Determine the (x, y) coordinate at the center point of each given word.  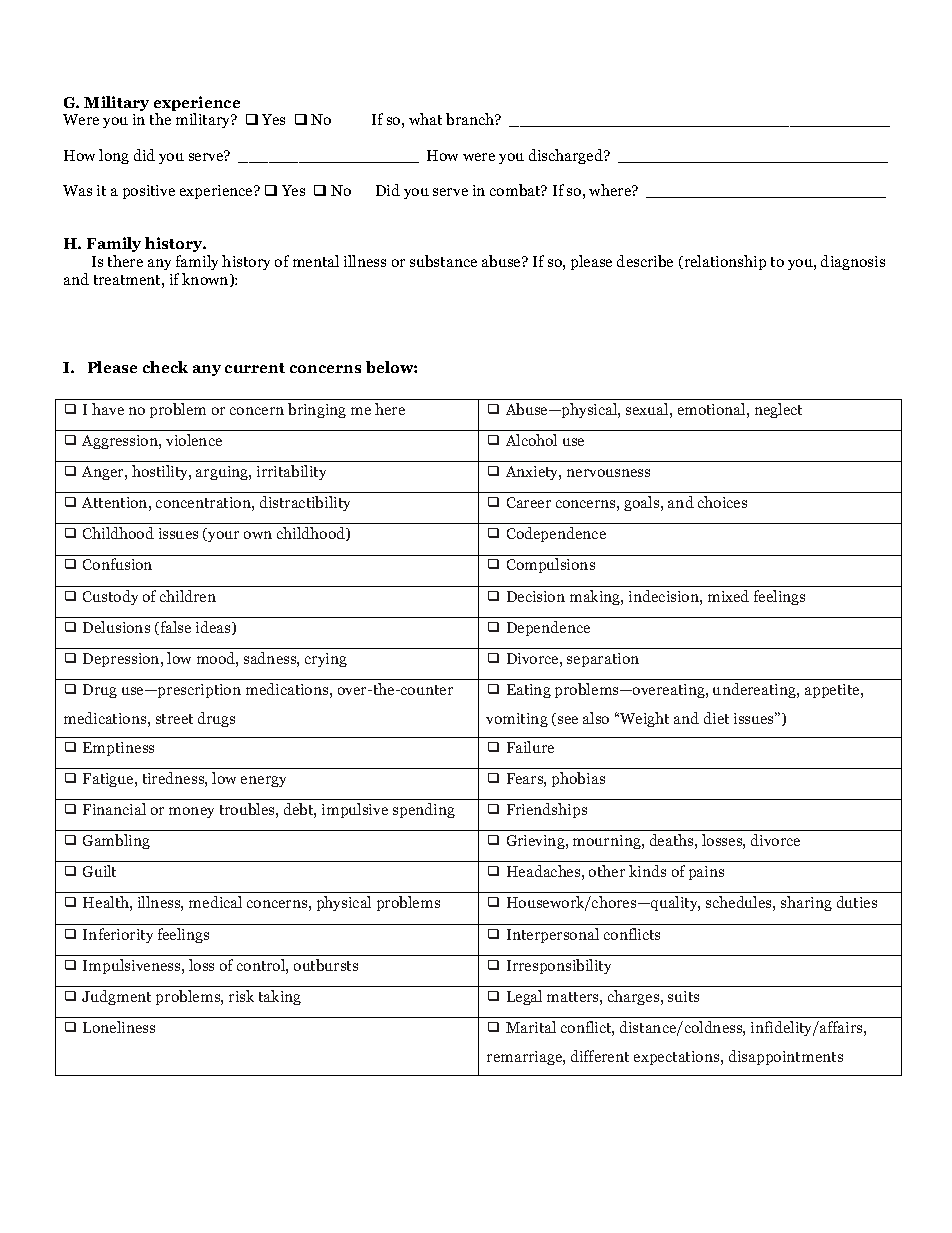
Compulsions (551, 565)
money (191, 812)
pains (706, 873)
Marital (531, 1027)
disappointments (786, 1057)
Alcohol (531, 440)
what (425, 119)
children (188, 596)
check (165, 367)
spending (424, 810)
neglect (778, 410)
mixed (728, 596)
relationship (724, 262)
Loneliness (119, 1027)
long (114, 156)
